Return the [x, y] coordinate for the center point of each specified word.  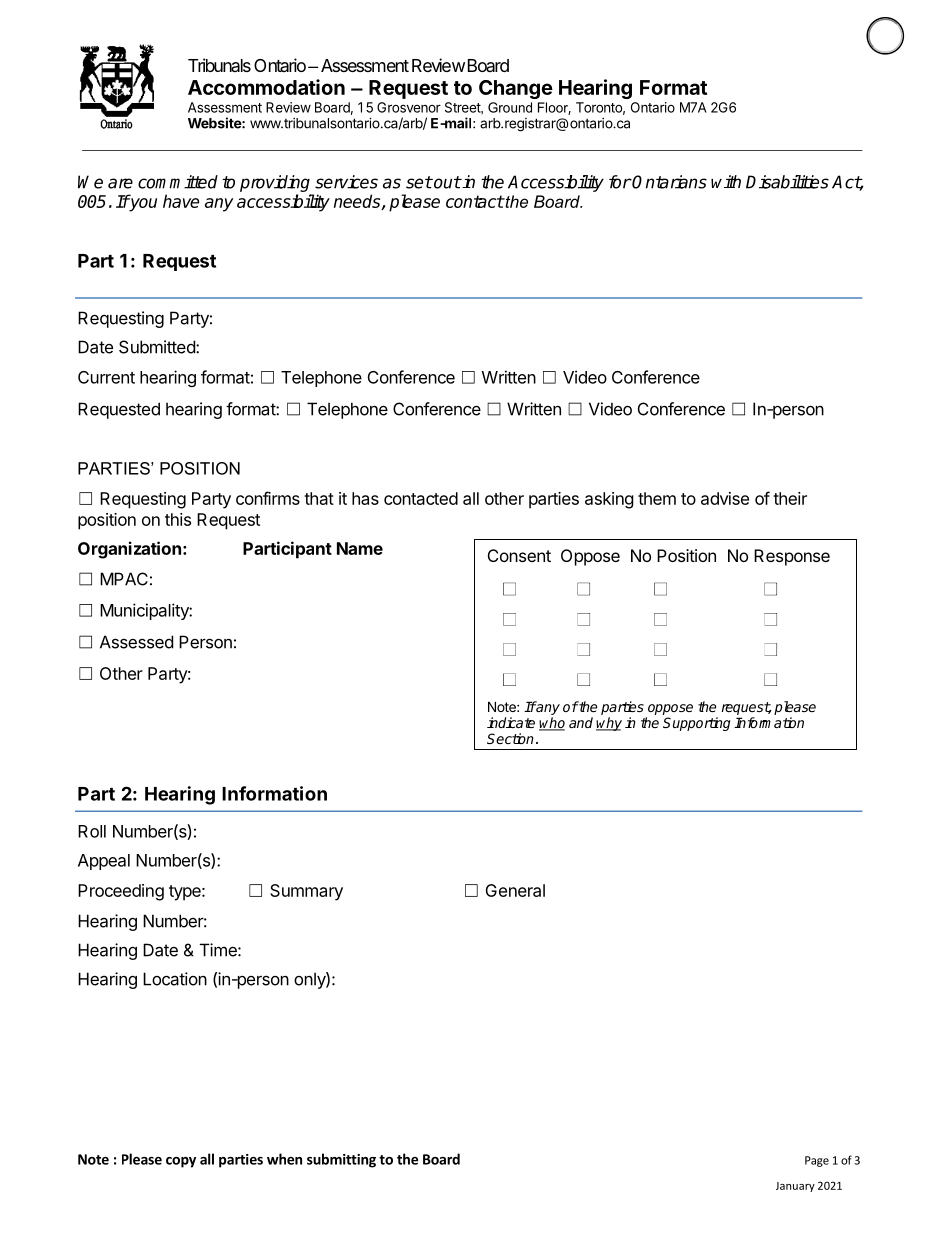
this [178, 519]
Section [510, 738]
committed [178, 182]
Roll [92, 831]
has [365, 498]
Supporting [696, 724]
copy [181, 1162]
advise [725, 498]
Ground [510, 107]
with [726, 181]
